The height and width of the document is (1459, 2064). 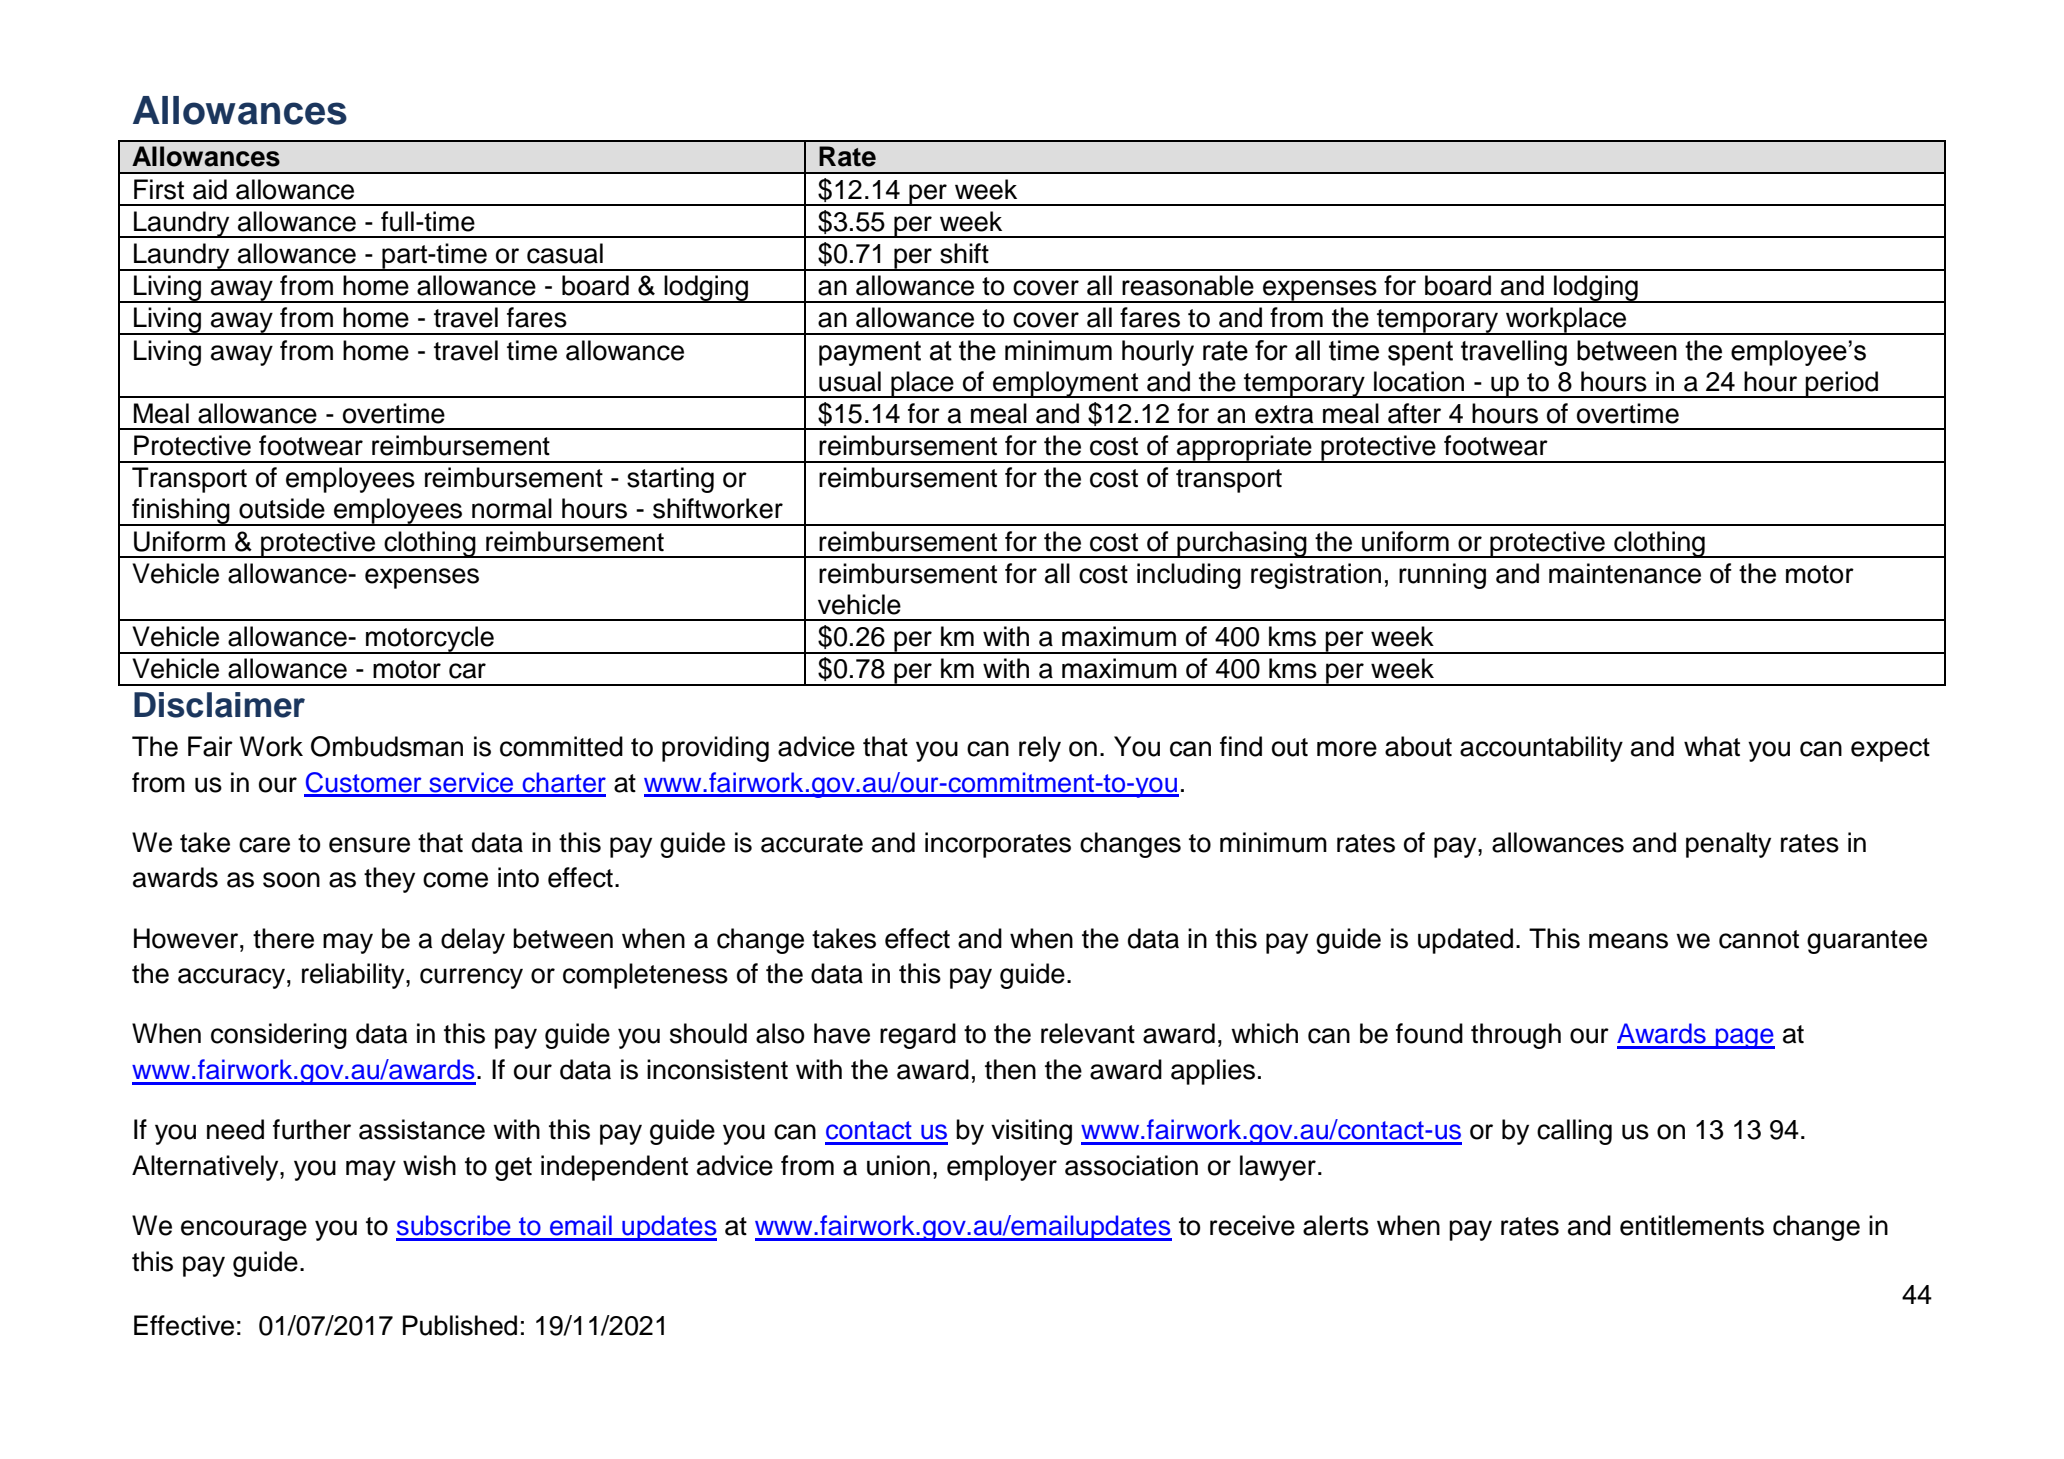 What do you see at coordinates (460, 1325) in the document?
I see `Published` at bounding box center [460, 1325].
